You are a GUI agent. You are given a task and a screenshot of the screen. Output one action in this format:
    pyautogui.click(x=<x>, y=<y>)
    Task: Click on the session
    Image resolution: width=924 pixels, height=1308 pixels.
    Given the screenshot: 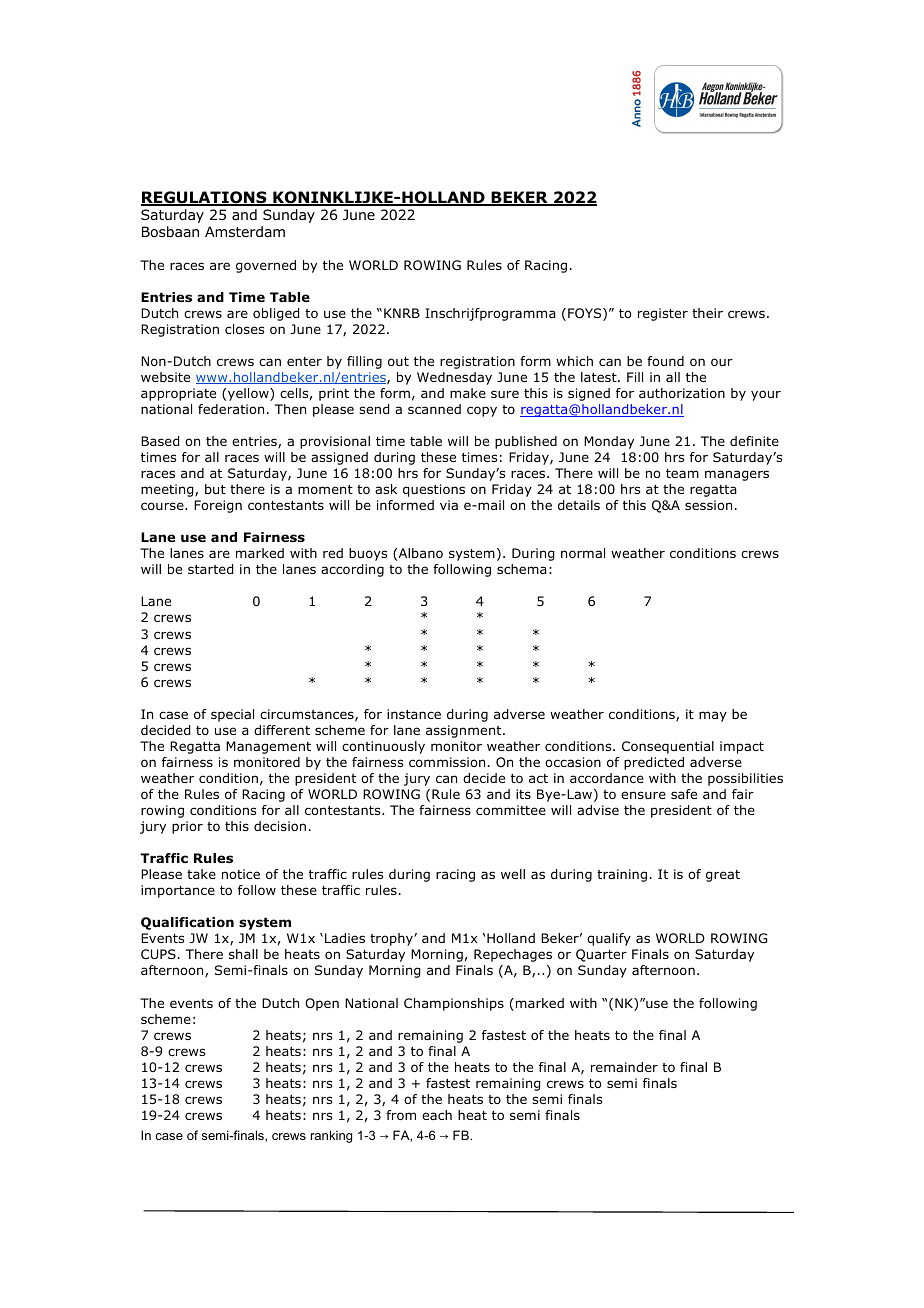 What is the action you would take?
    pyautogui.click(x=708, y=505)
